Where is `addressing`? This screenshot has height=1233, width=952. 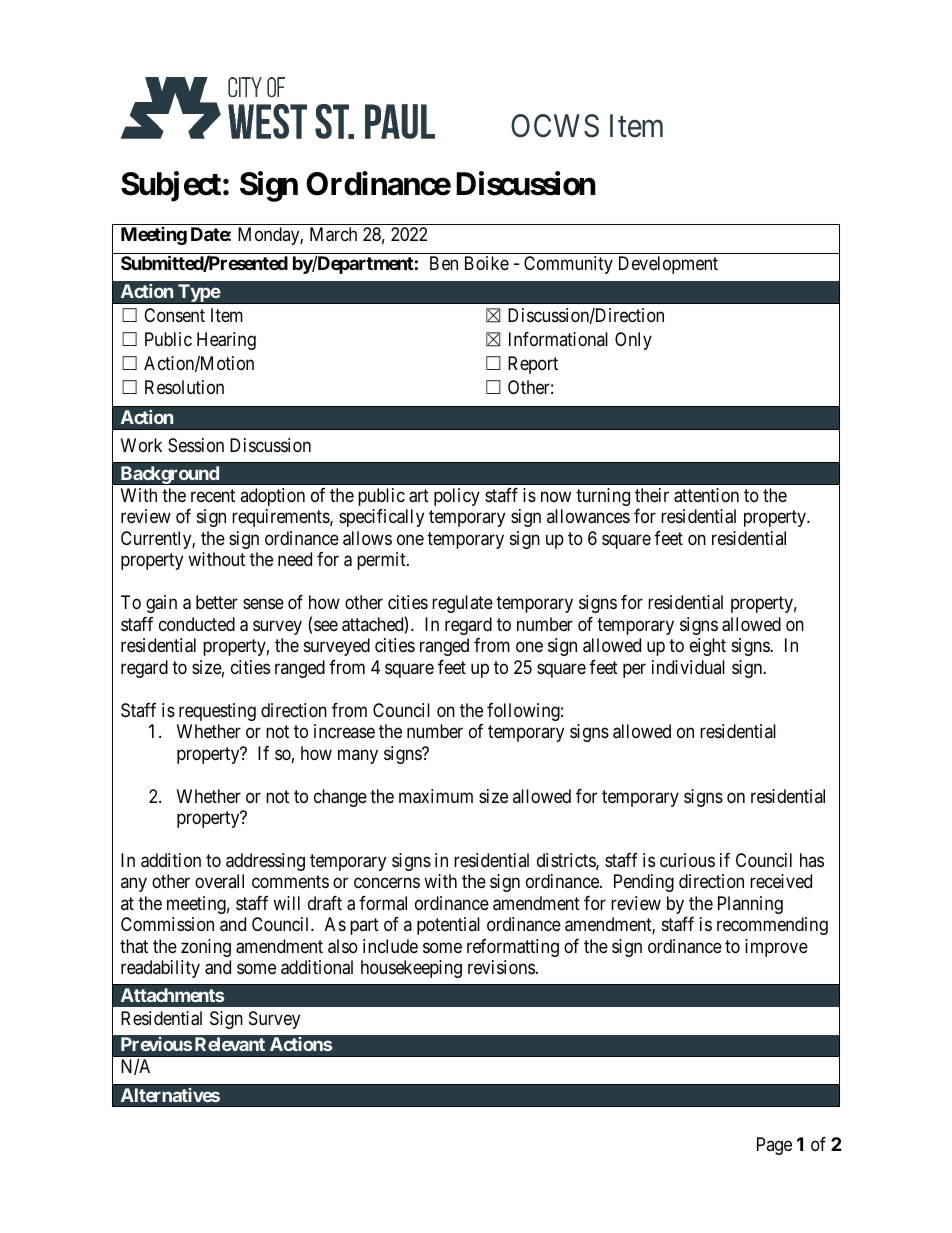
addressing is located at coordinates (265, 862).
